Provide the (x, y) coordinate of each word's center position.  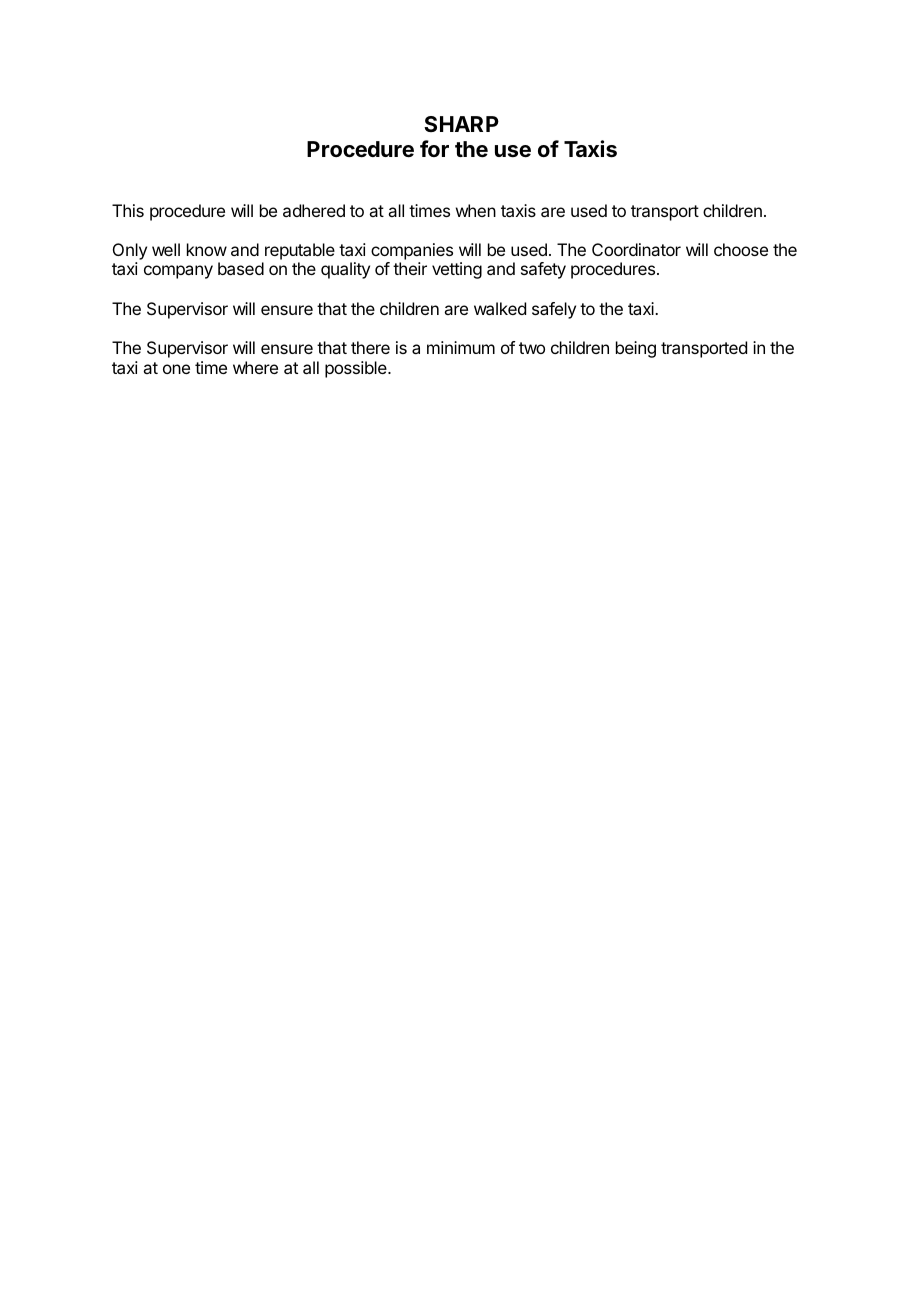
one (176, 369)
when (476, 210)
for (434, 148)
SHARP (461, 124)
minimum (461, 347)
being (636, 349)
